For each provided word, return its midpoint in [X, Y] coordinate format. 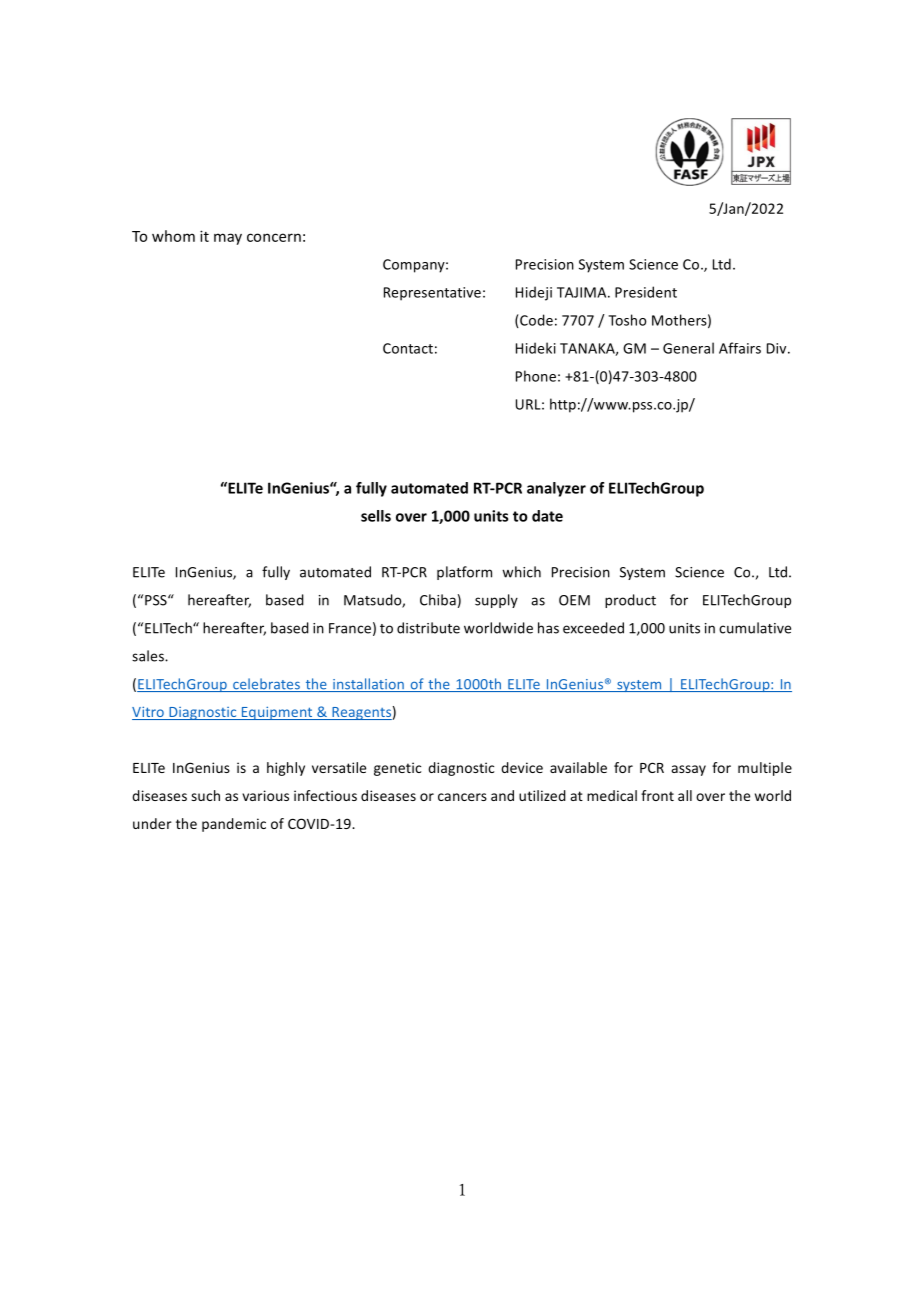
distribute [428, 628]
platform [464, 573]
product [630, 601]
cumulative [755, 628]
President [646, 292]
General [688, 348]
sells [376, 516]
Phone [536, 376]
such [205, 795]
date [547, 516]
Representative [432, 294]
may [228, 239]
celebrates [266, 685]
